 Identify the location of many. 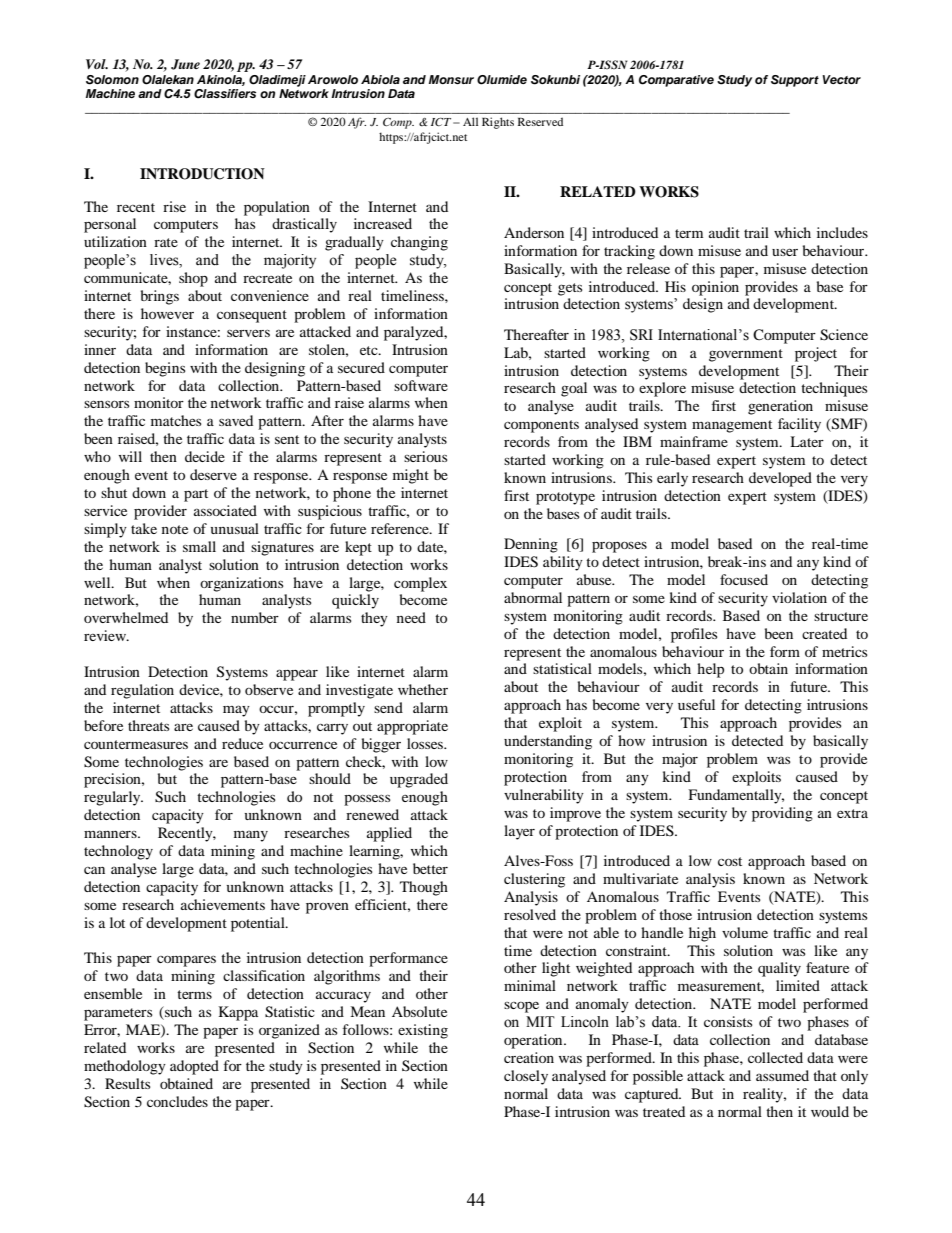
(251, 836).
